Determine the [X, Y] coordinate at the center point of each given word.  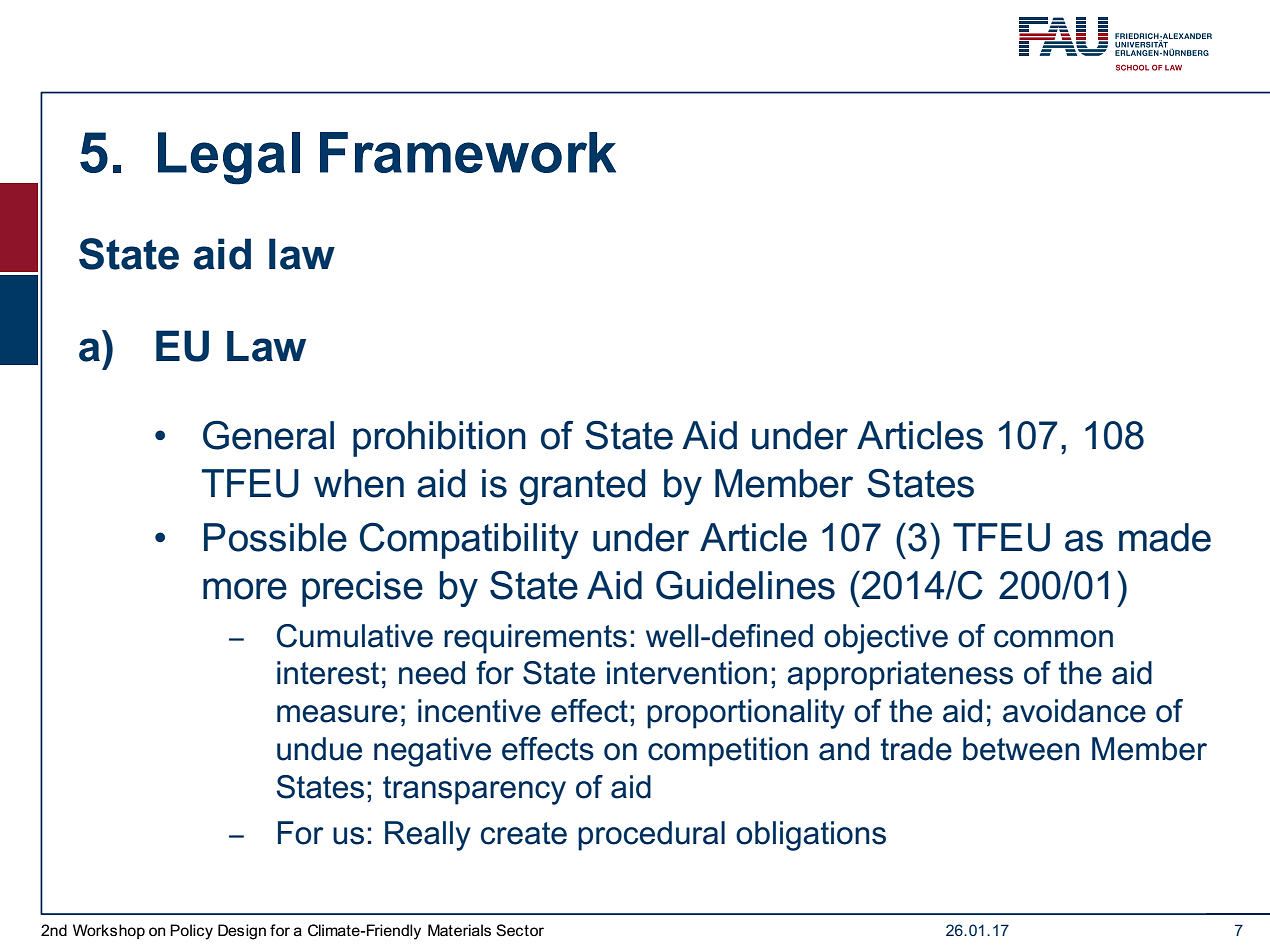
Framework [468, 152]
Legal [229, 158]
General [268, 435]
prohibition [439, 439]
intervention [687, 673]
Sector [520, 930]
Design [242, 932]
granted [582, 487]
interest [328, 673]
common [1053, 639]
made [1165, 537]
